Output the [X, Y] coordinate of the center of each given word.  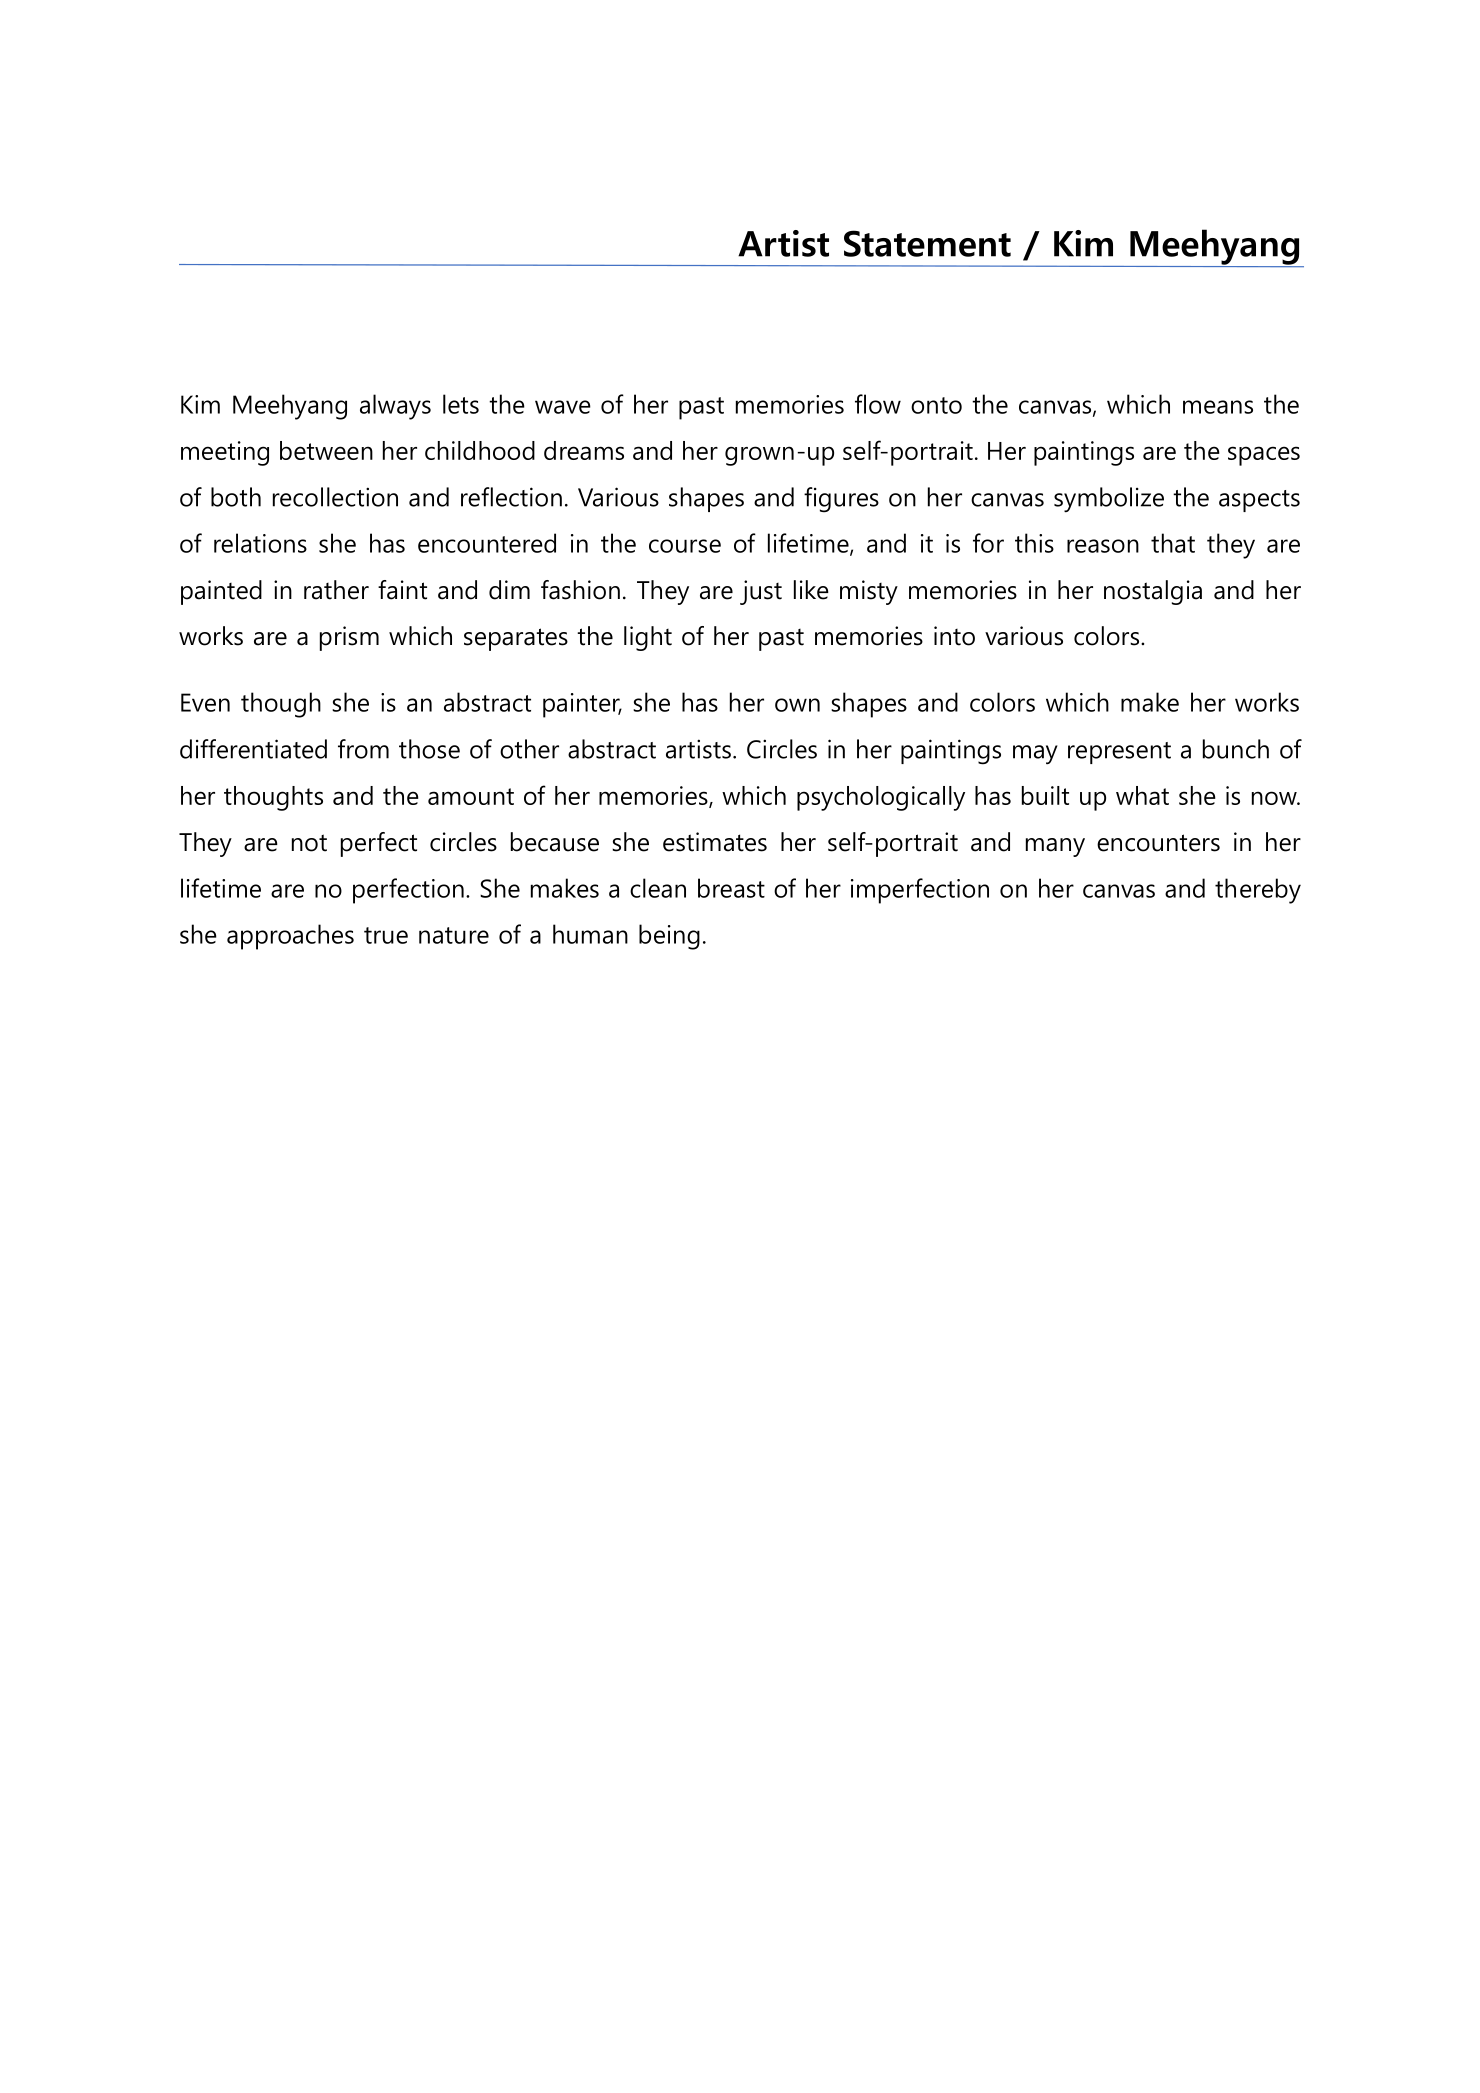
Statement [927, 243]
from [363, 749]
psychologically [881, 798]
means [1218, 407]
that [1173, 543]
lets [461, 404]
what [1142, 795]
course [685, 546]
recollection [335, 497]
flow [878, 404]
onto [936, 405]
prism [349, 638]
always [395, 407]
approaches [290, 937]
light [648, 638]
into [954, 636]
